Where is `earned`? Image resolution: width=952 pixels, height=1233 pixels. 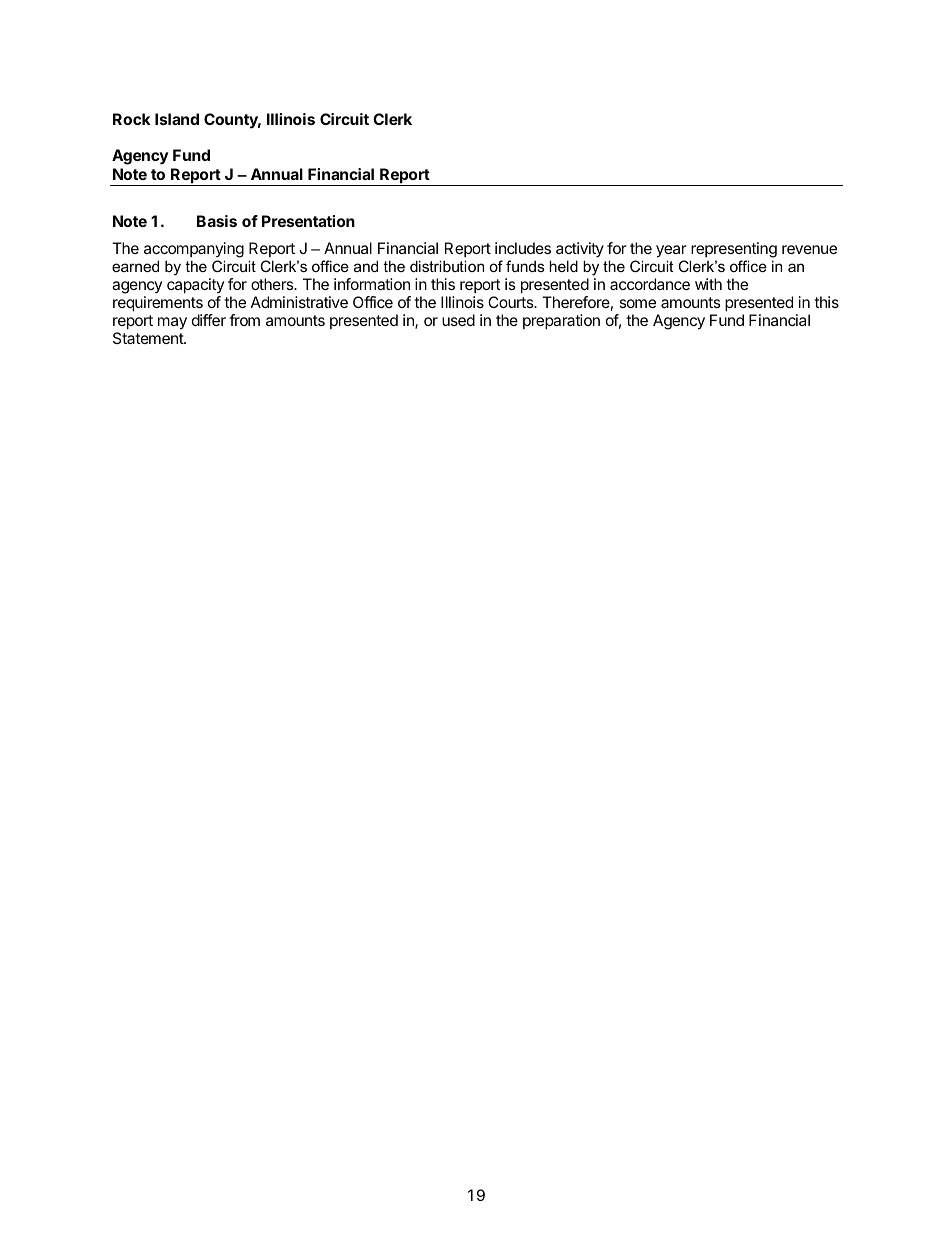
earned is located at coordinates (135, 266).
